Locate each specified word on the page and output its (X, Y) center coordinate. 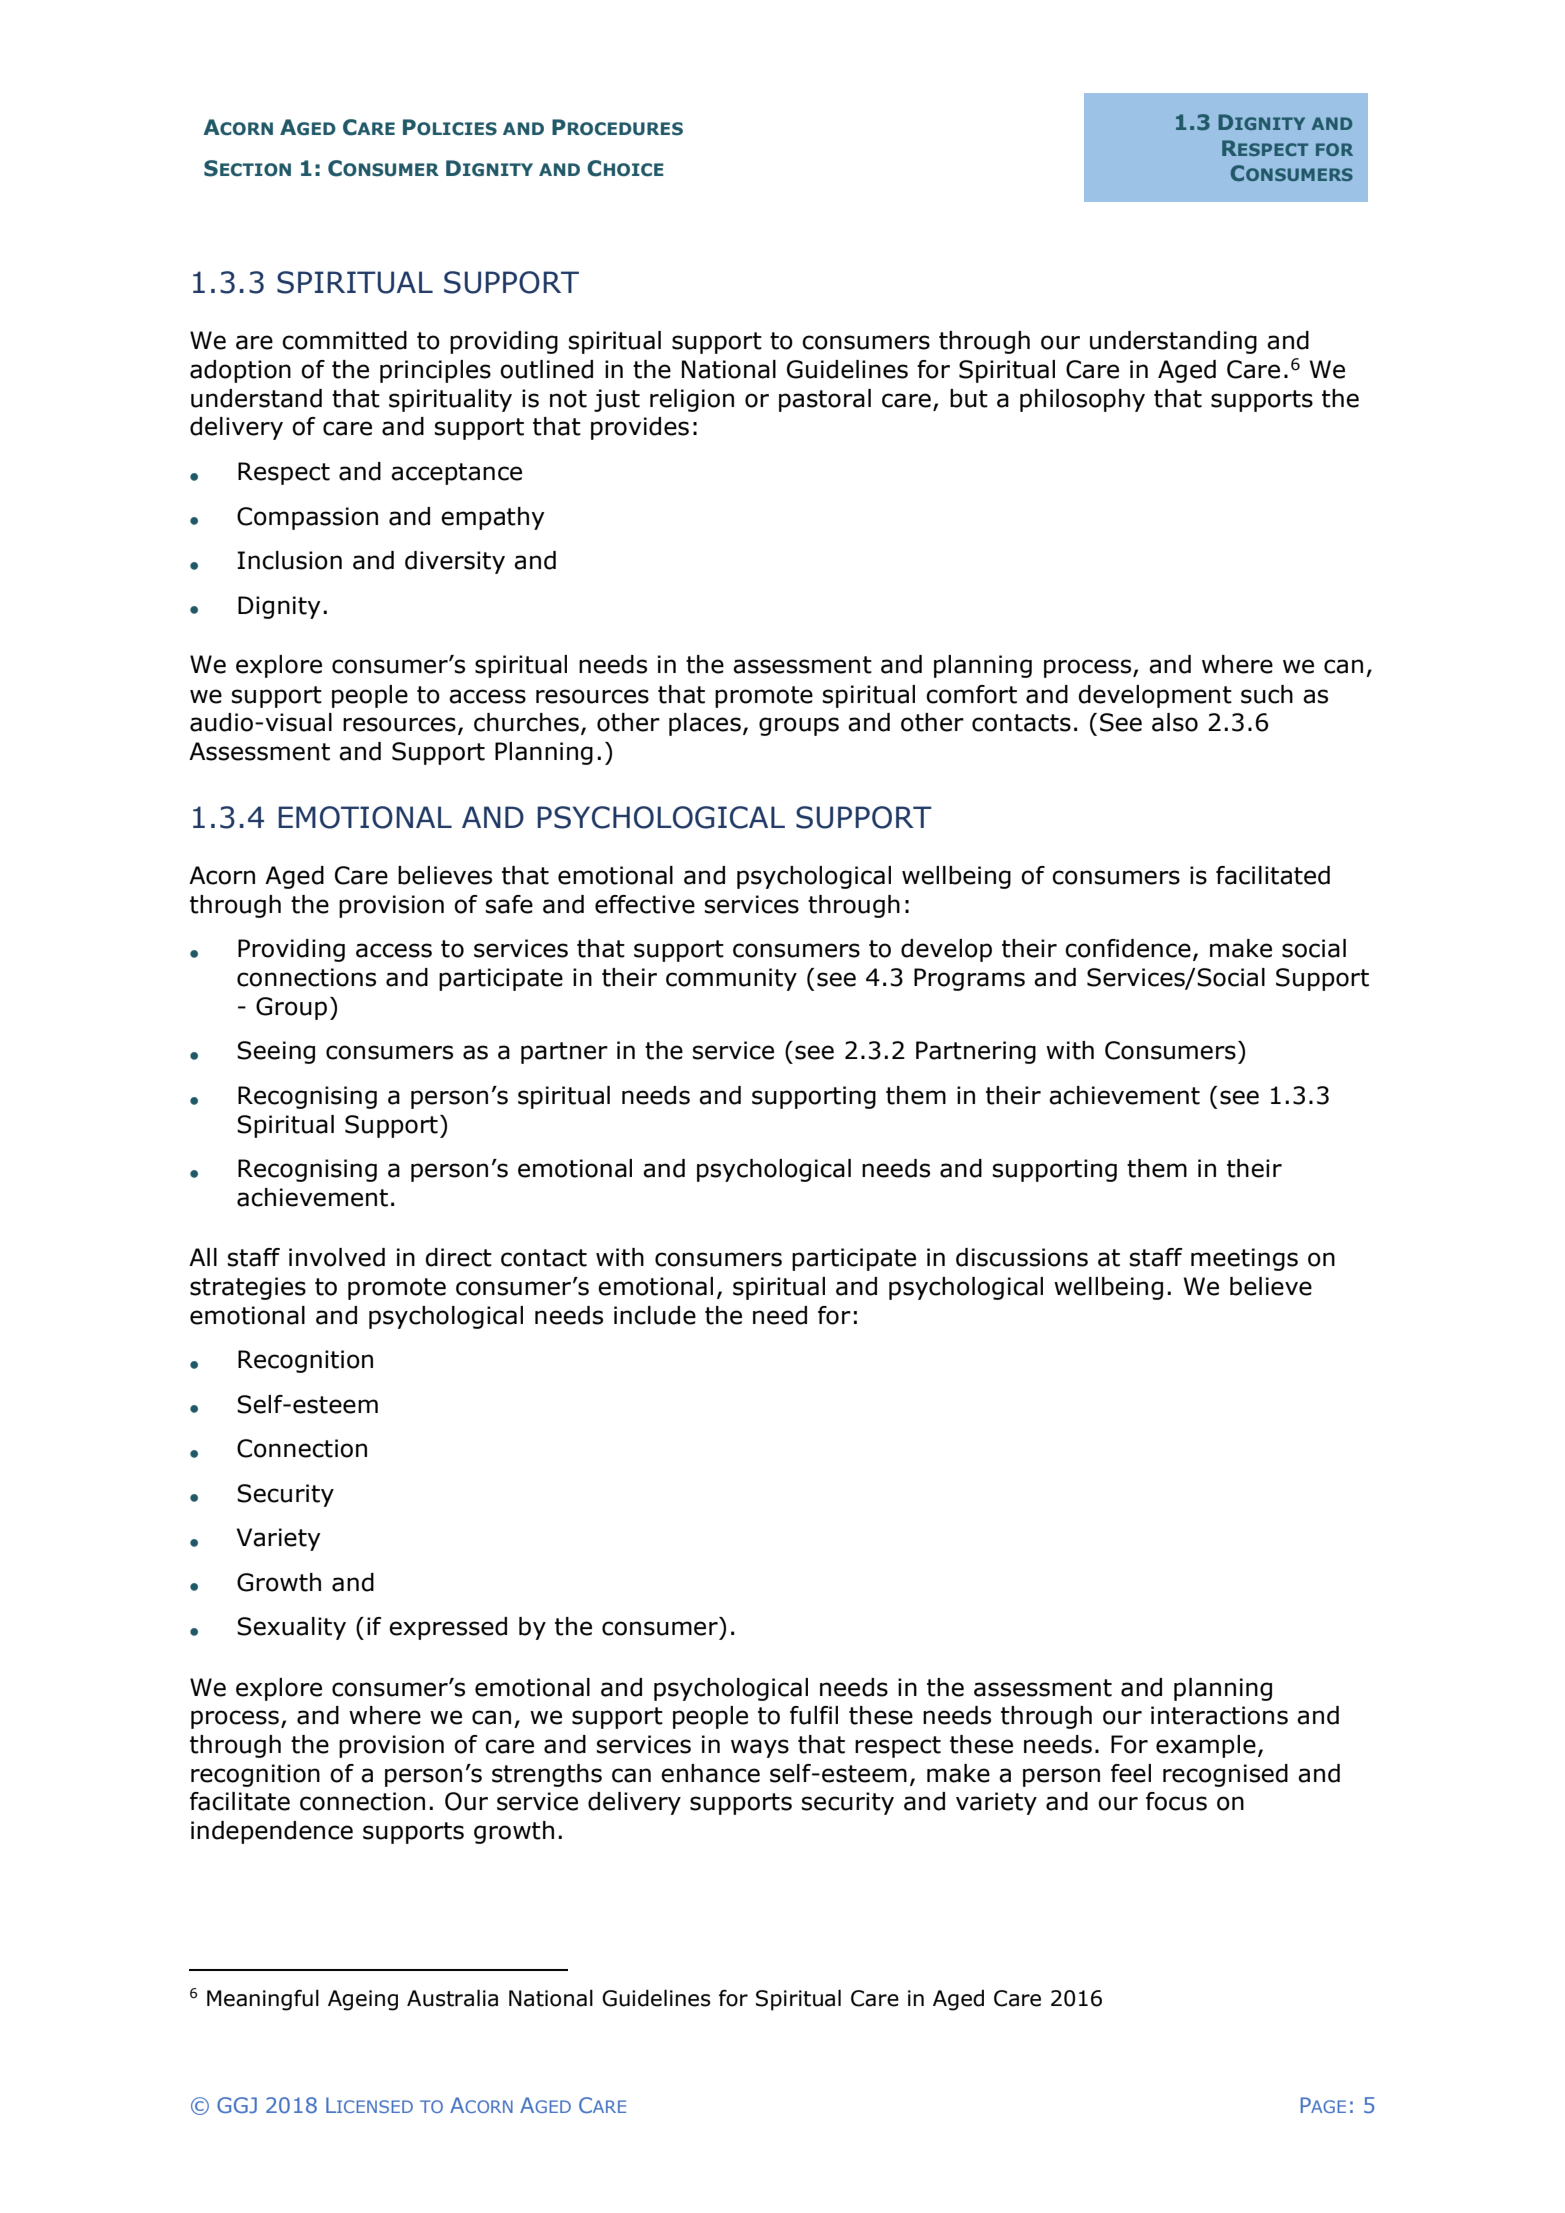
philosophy (1082, 400)
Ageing (363, 2000)
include (655, 1315)
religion (692, 400)
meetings (1244, 1259)
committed (344, 340)
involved (337, 1257)
